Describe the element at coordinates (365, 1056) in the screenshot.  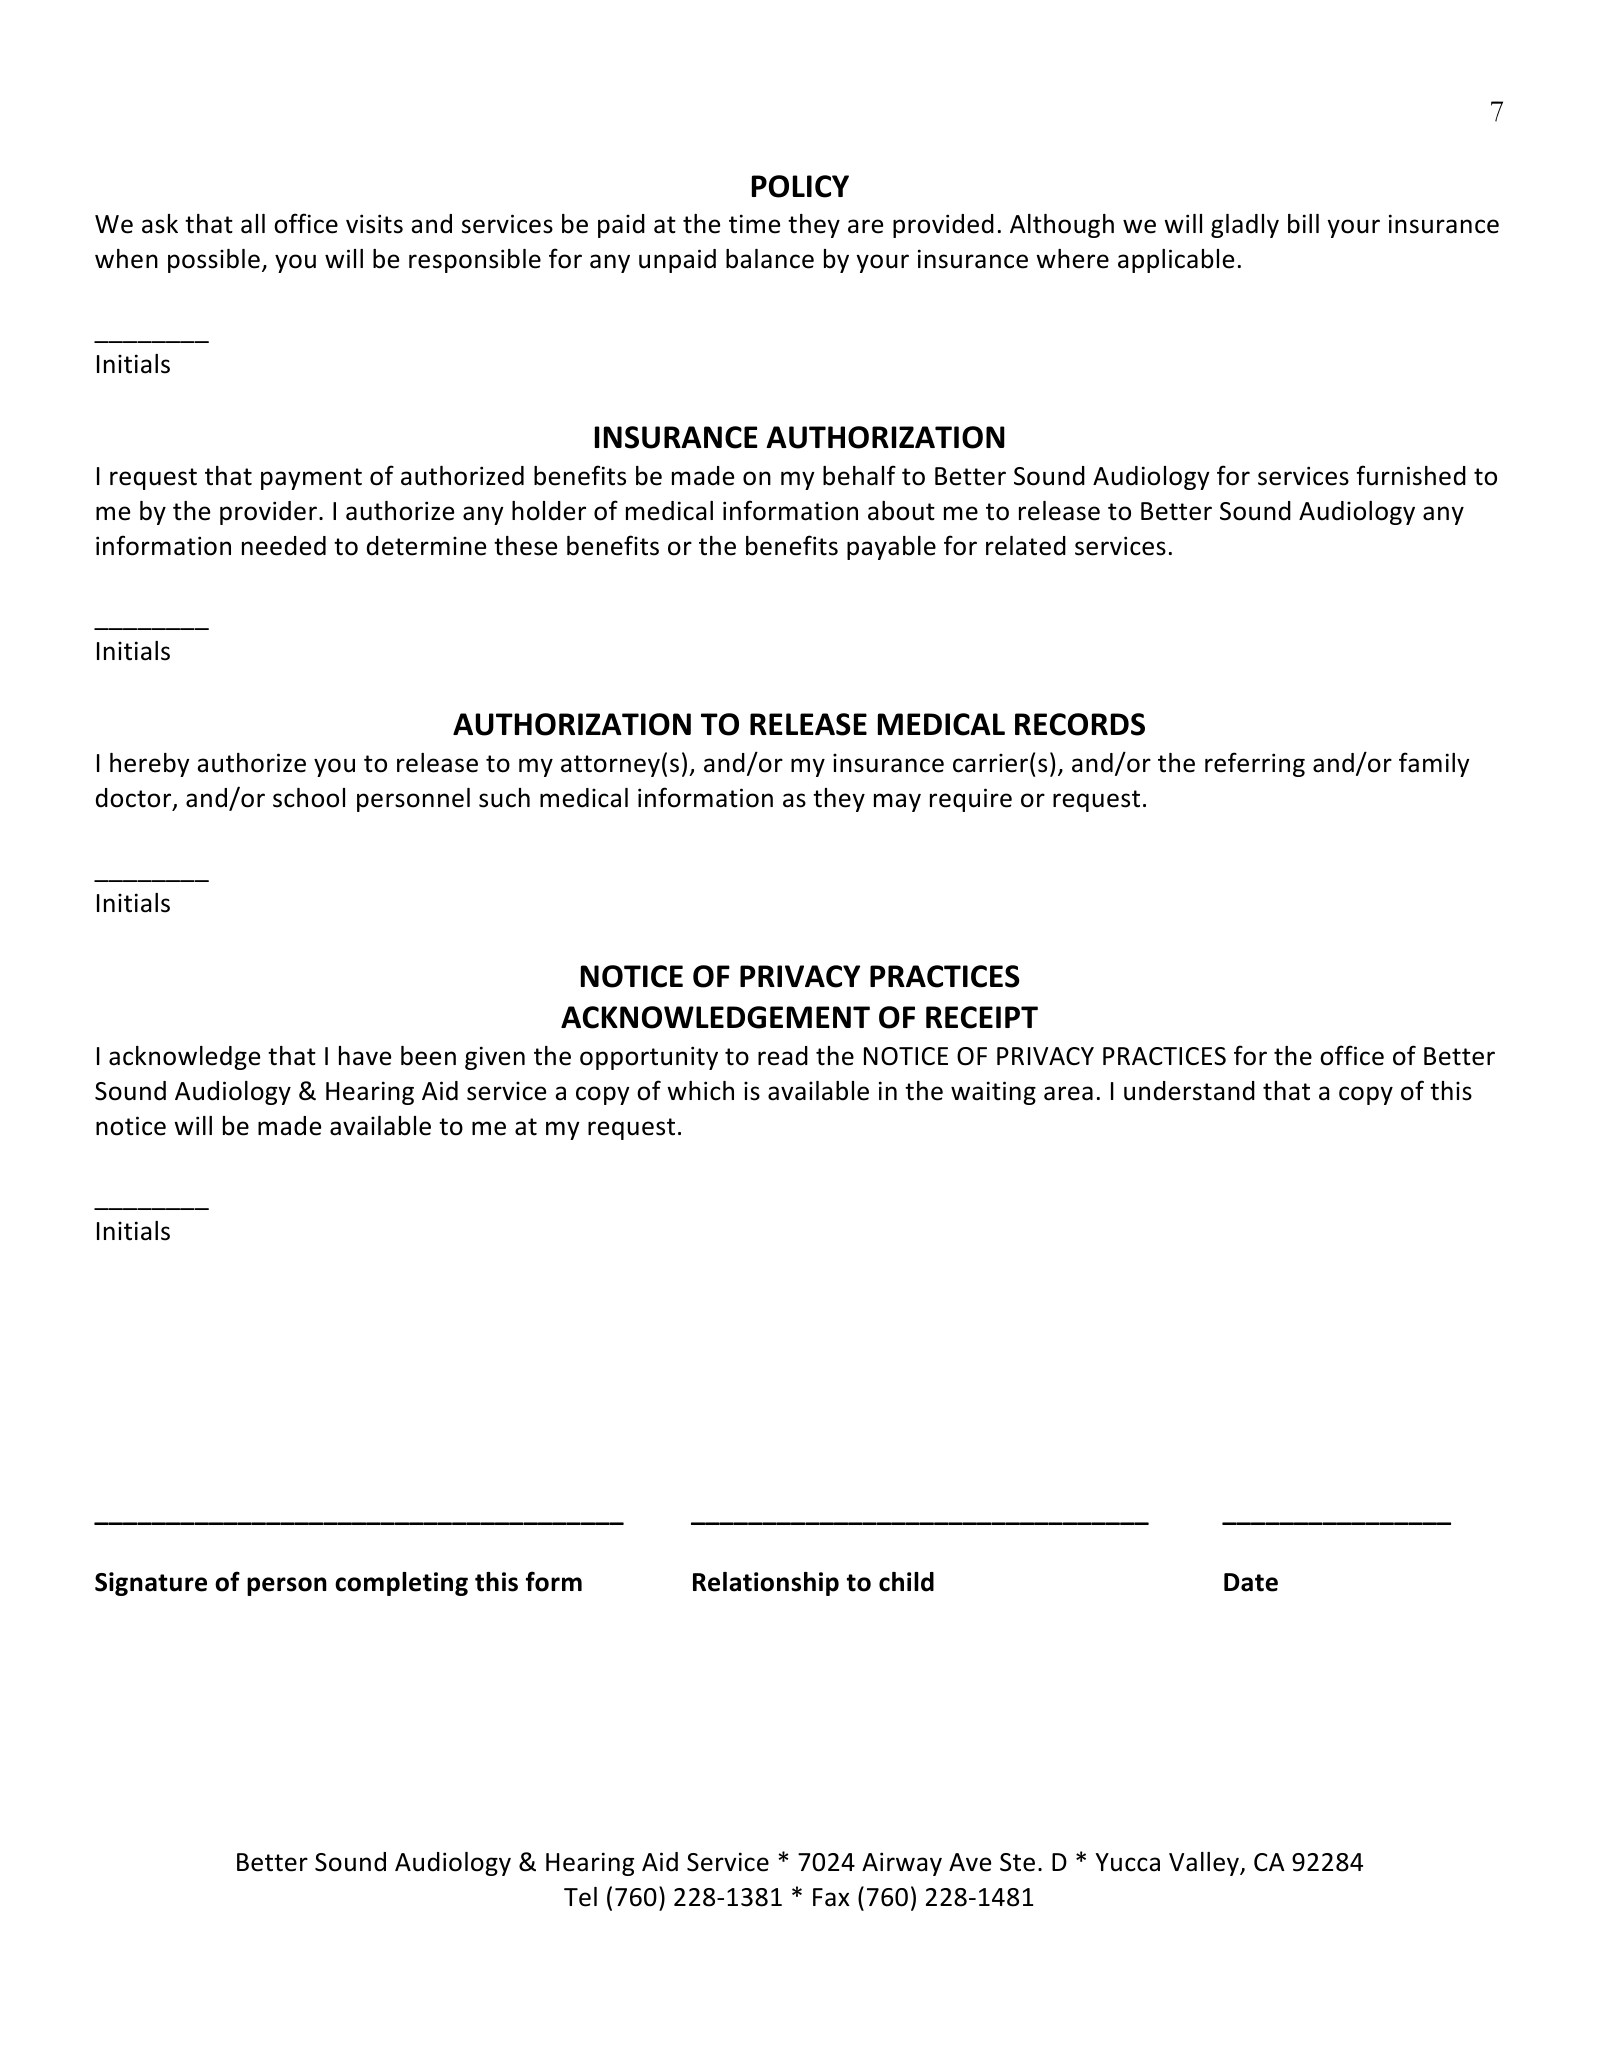
I see `have` at that location.
